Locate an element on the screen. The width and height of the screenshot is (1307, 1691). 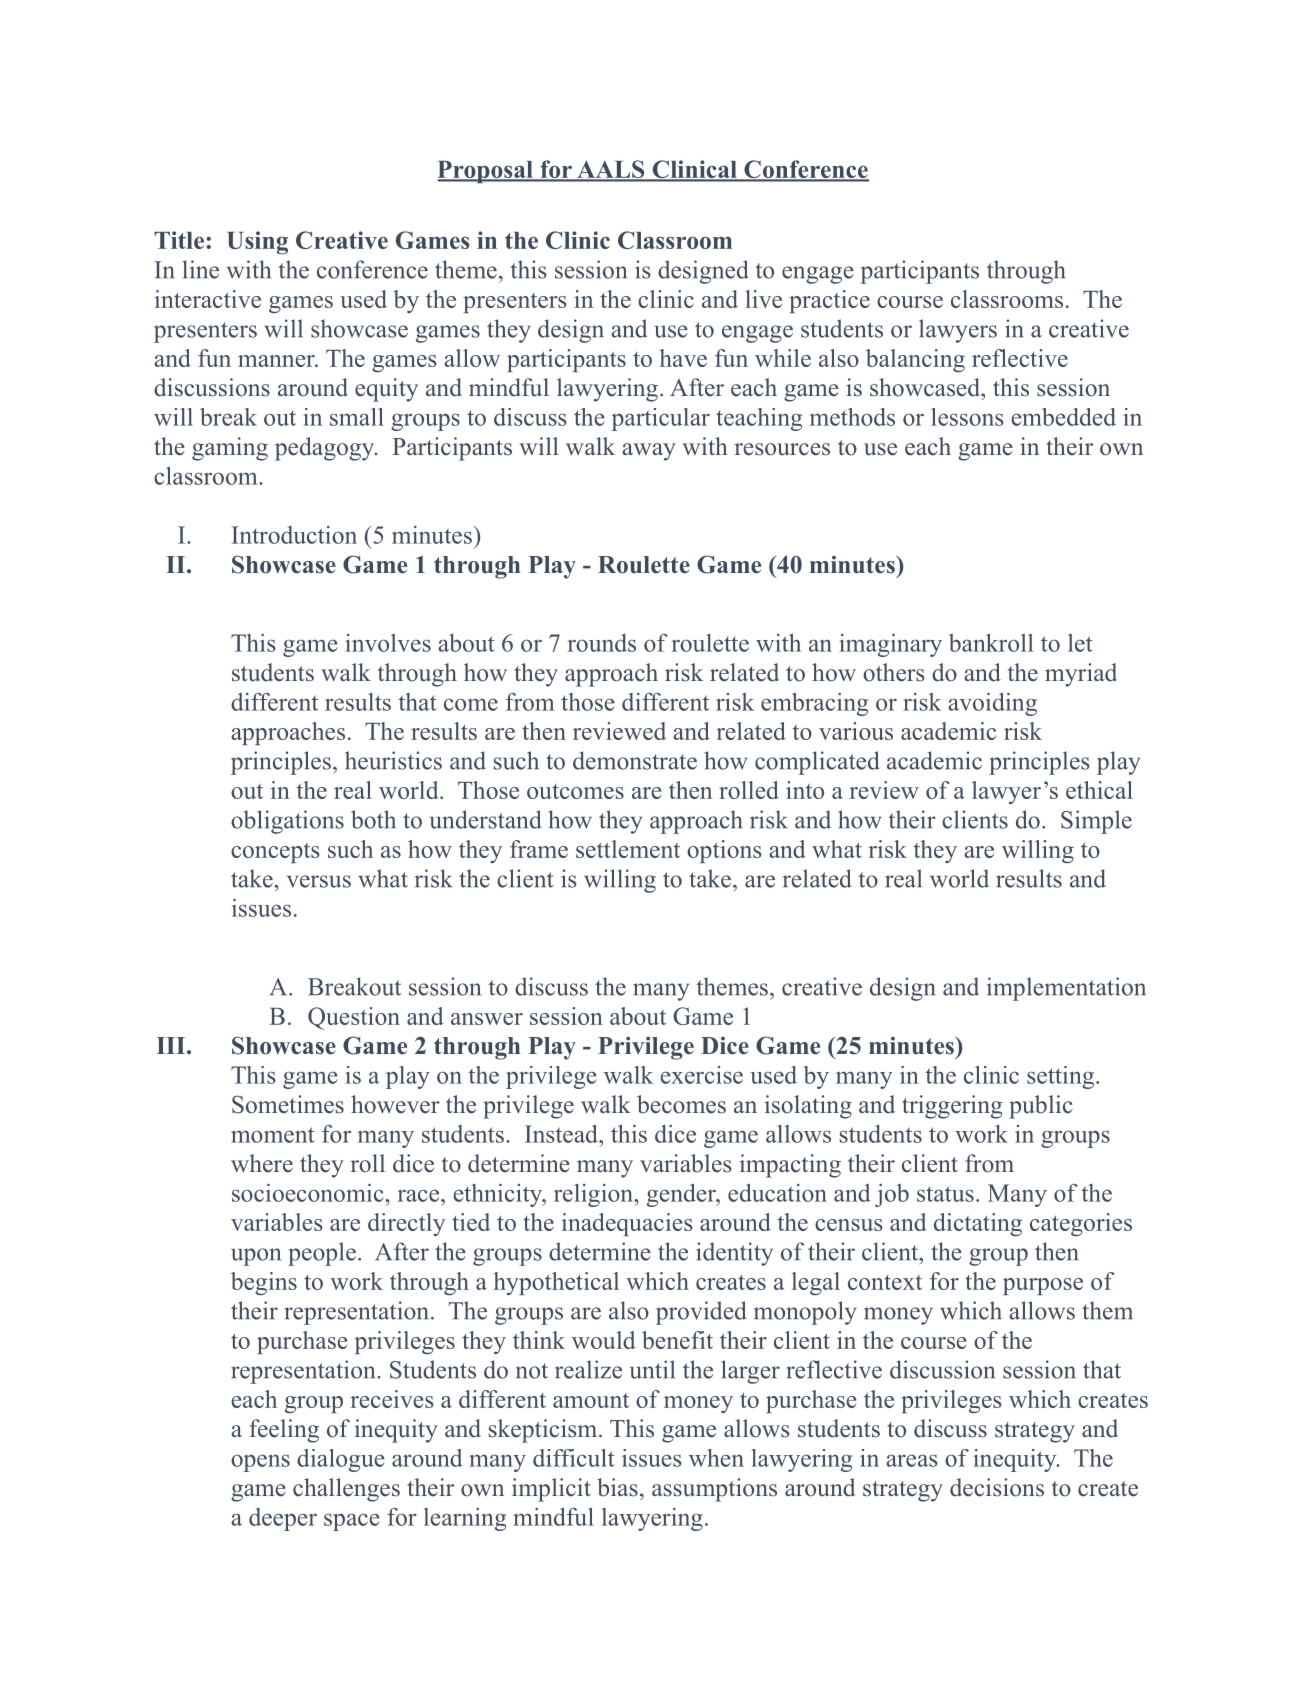
religion is located at coordinates (594, 1195).
